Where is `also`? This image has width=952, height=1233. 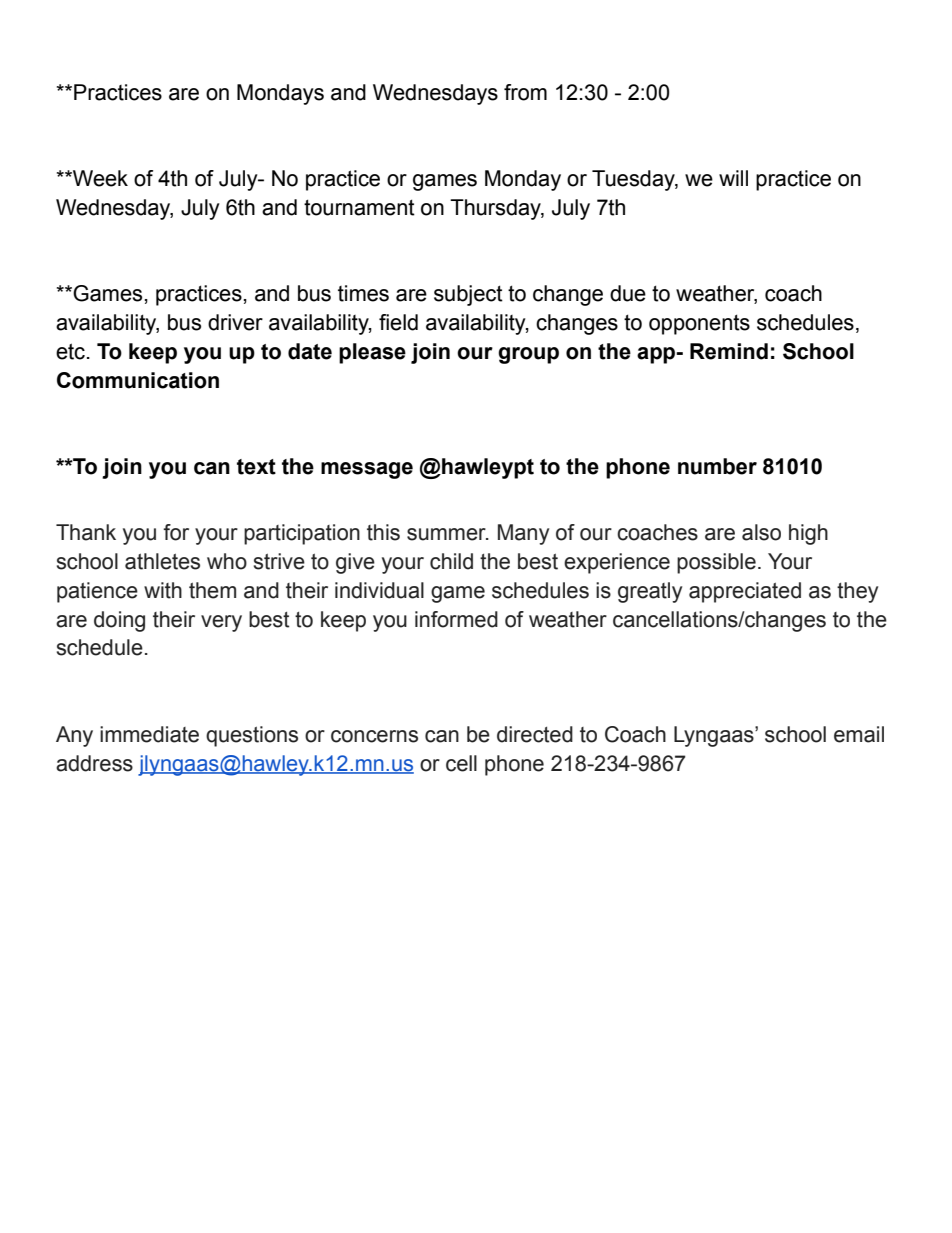 also is located at coordinates (761, 532).
